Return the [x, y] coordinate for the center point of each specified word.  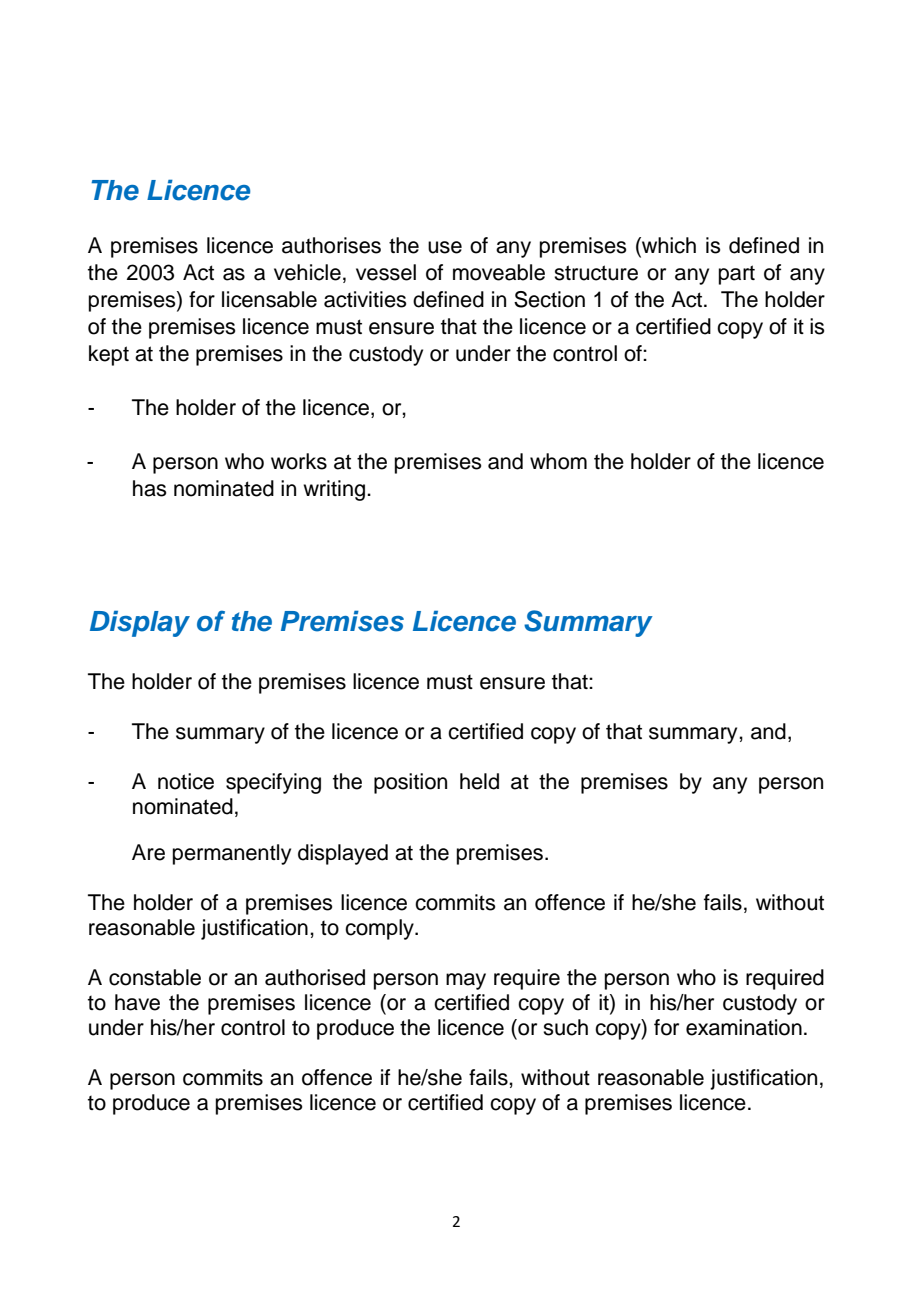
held [479, 781]
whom [558, 461]
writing [335, 490]
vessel [386, 272]
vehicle [307, 272]
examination [744, 1027]
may [466, 981]
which [668, 246]
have [137, 1002]
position [410, 783]
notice [186, 781]
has [150, 488]
